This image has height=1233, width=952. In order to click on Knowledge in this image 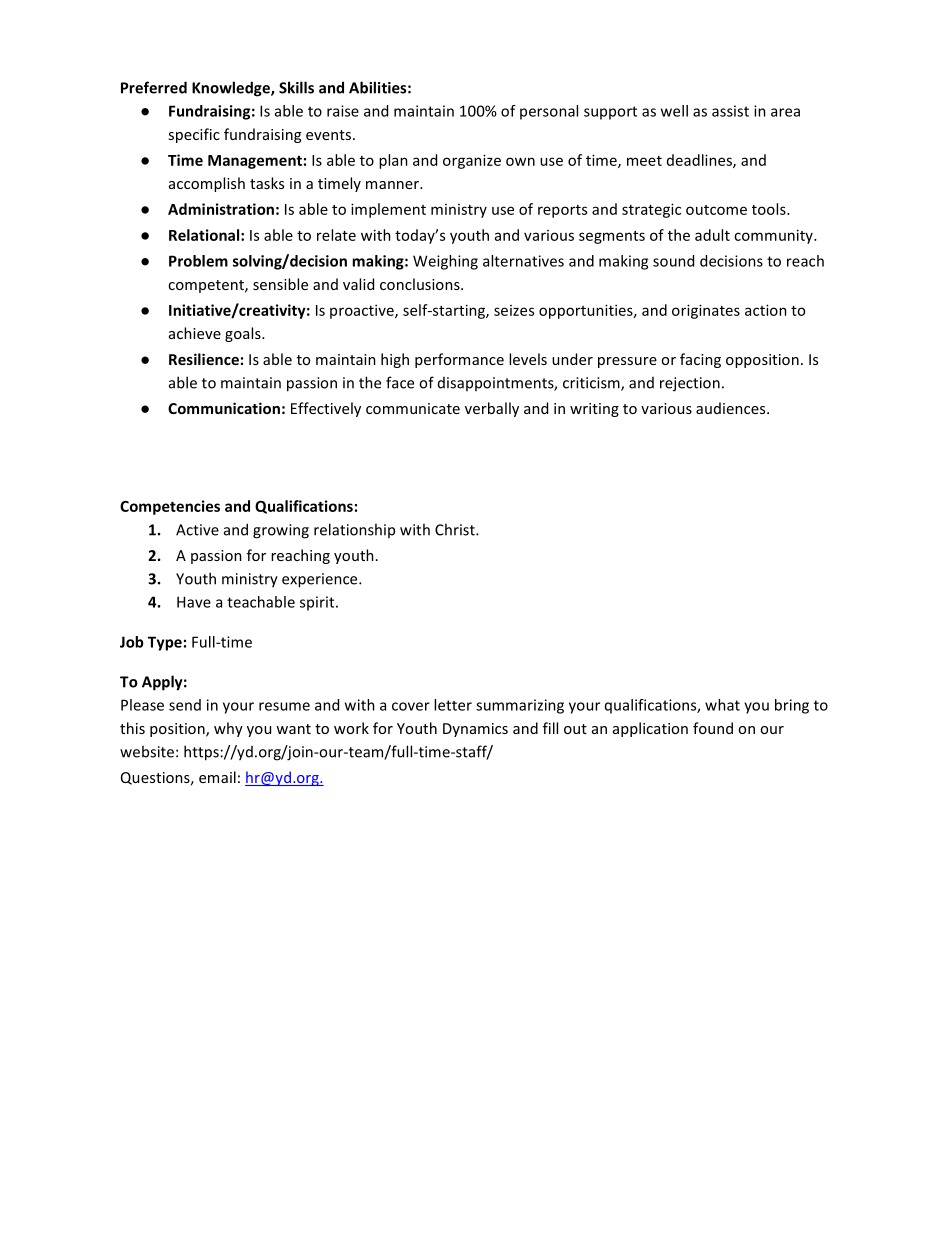, I will do `click(232, 89)`.
